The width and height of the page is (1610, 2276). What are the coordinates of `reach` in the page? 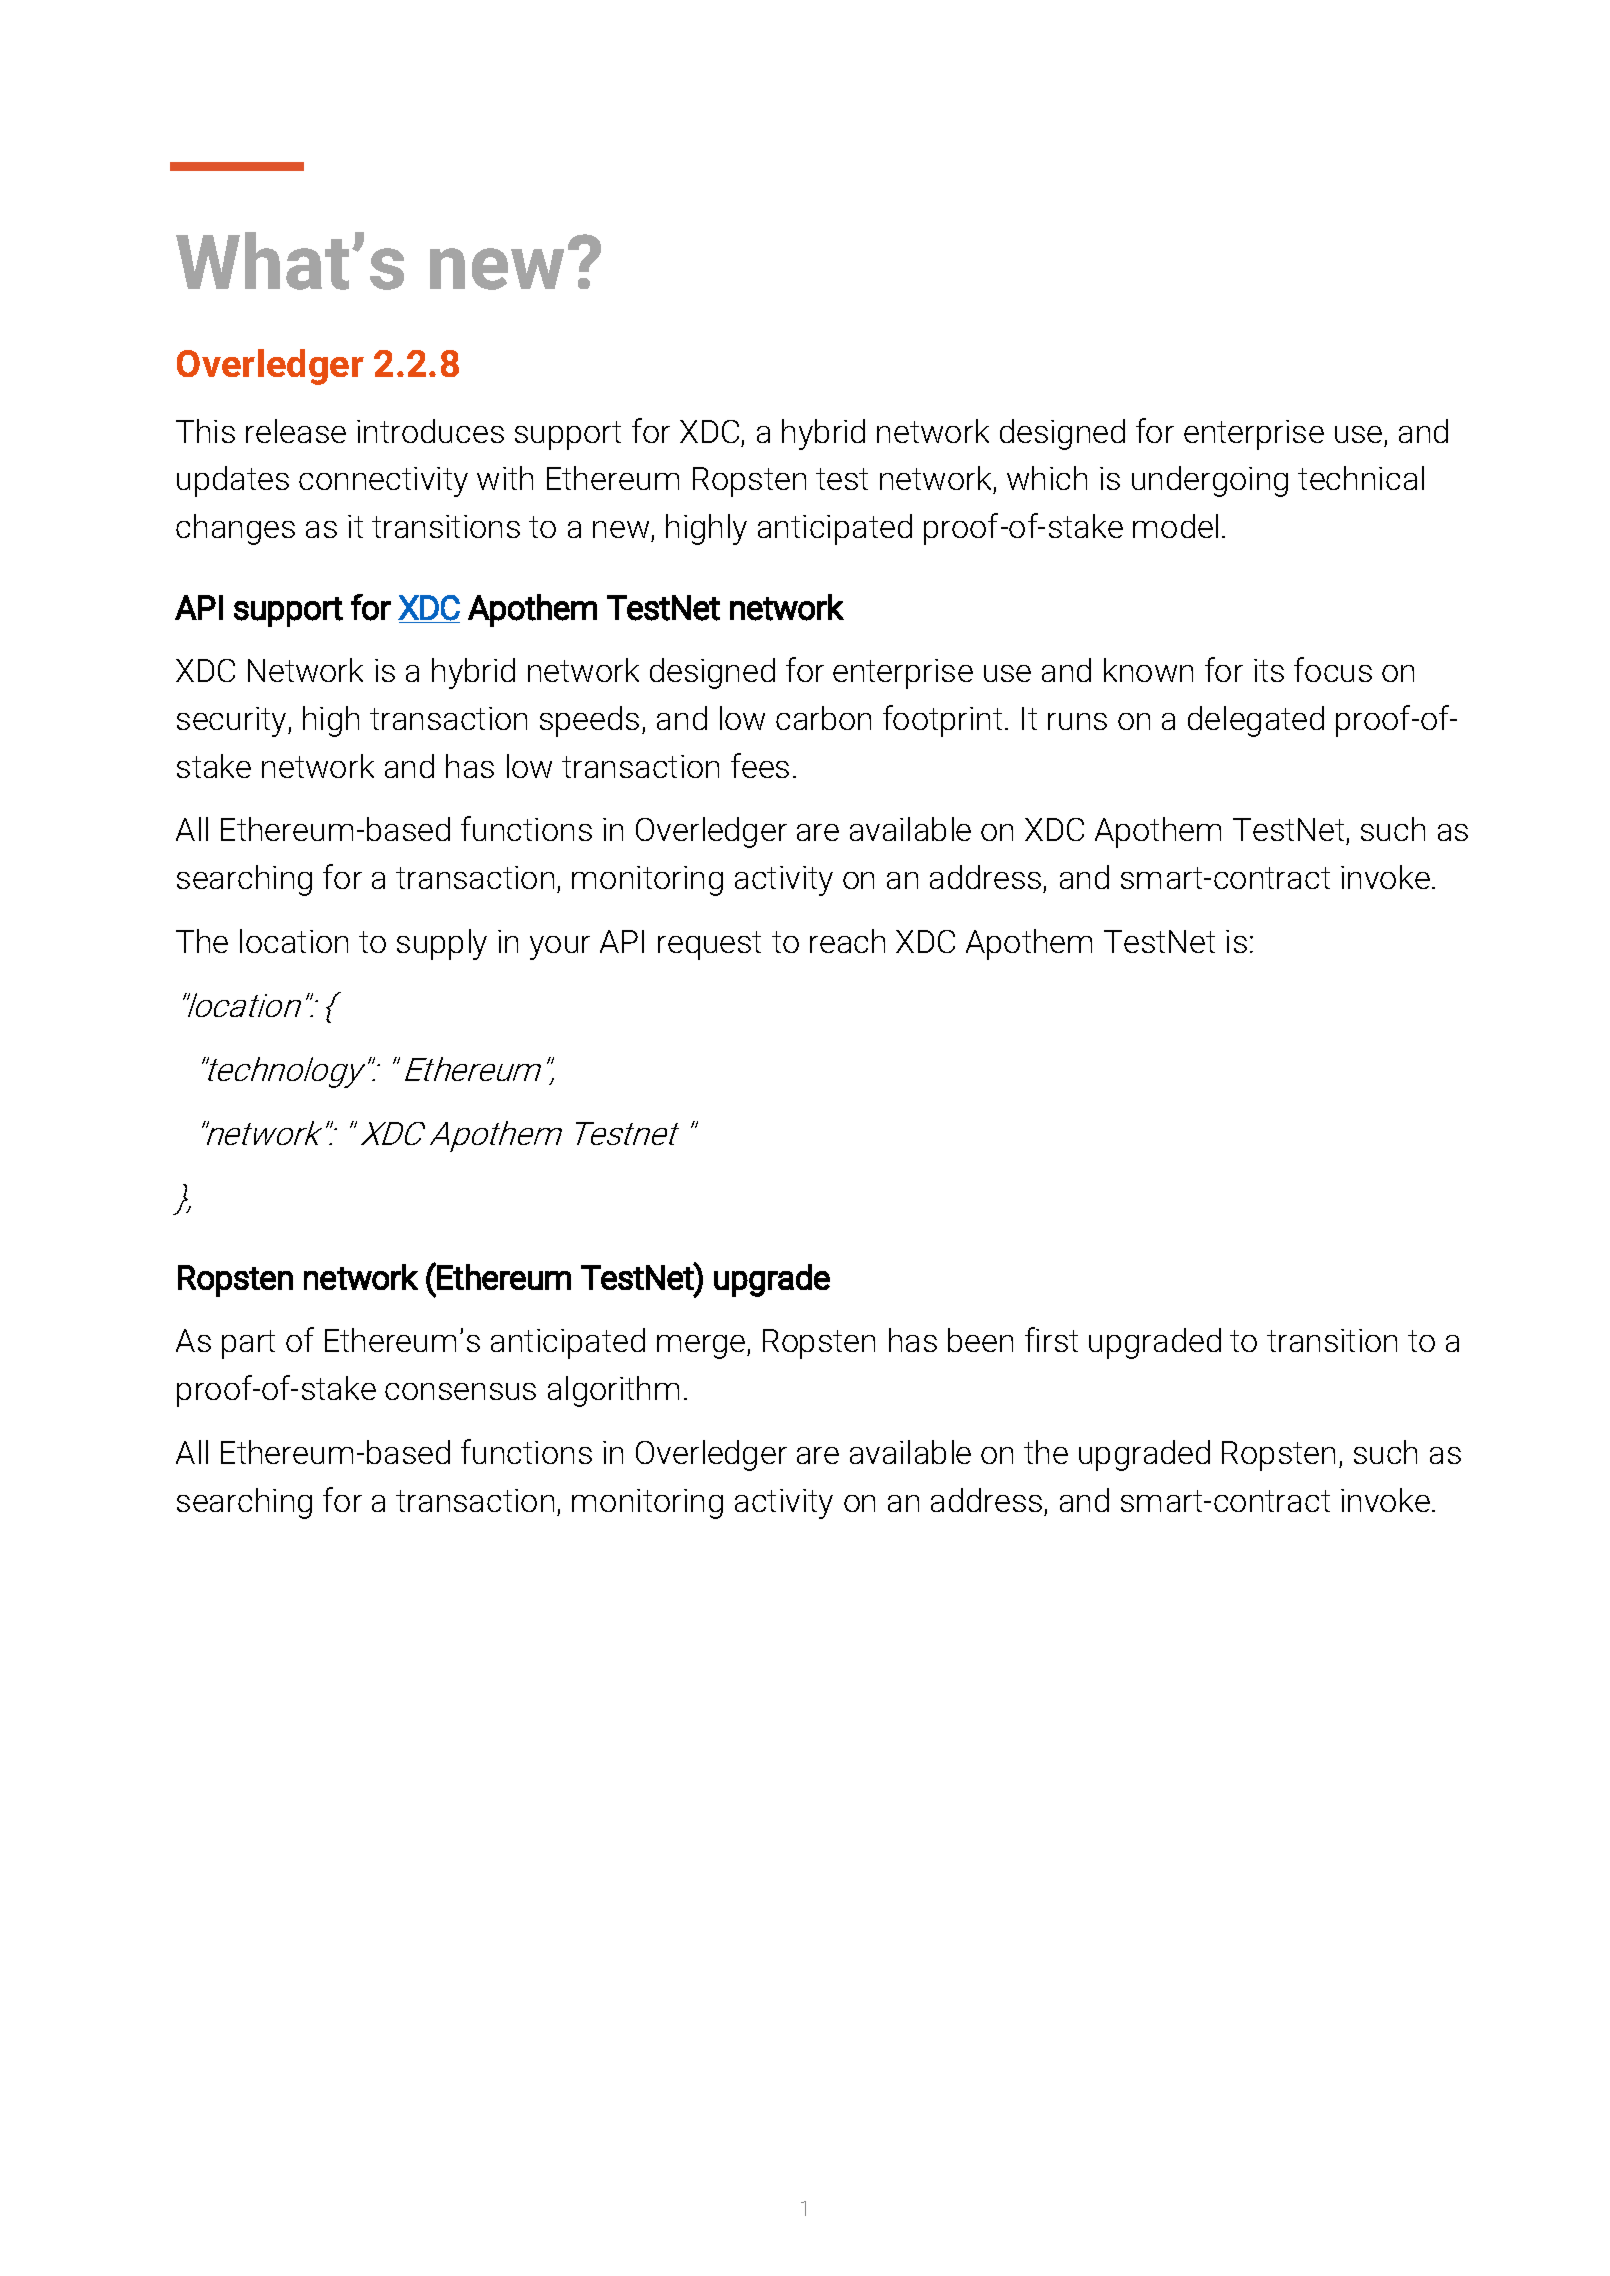 It's located at (847, 941).
